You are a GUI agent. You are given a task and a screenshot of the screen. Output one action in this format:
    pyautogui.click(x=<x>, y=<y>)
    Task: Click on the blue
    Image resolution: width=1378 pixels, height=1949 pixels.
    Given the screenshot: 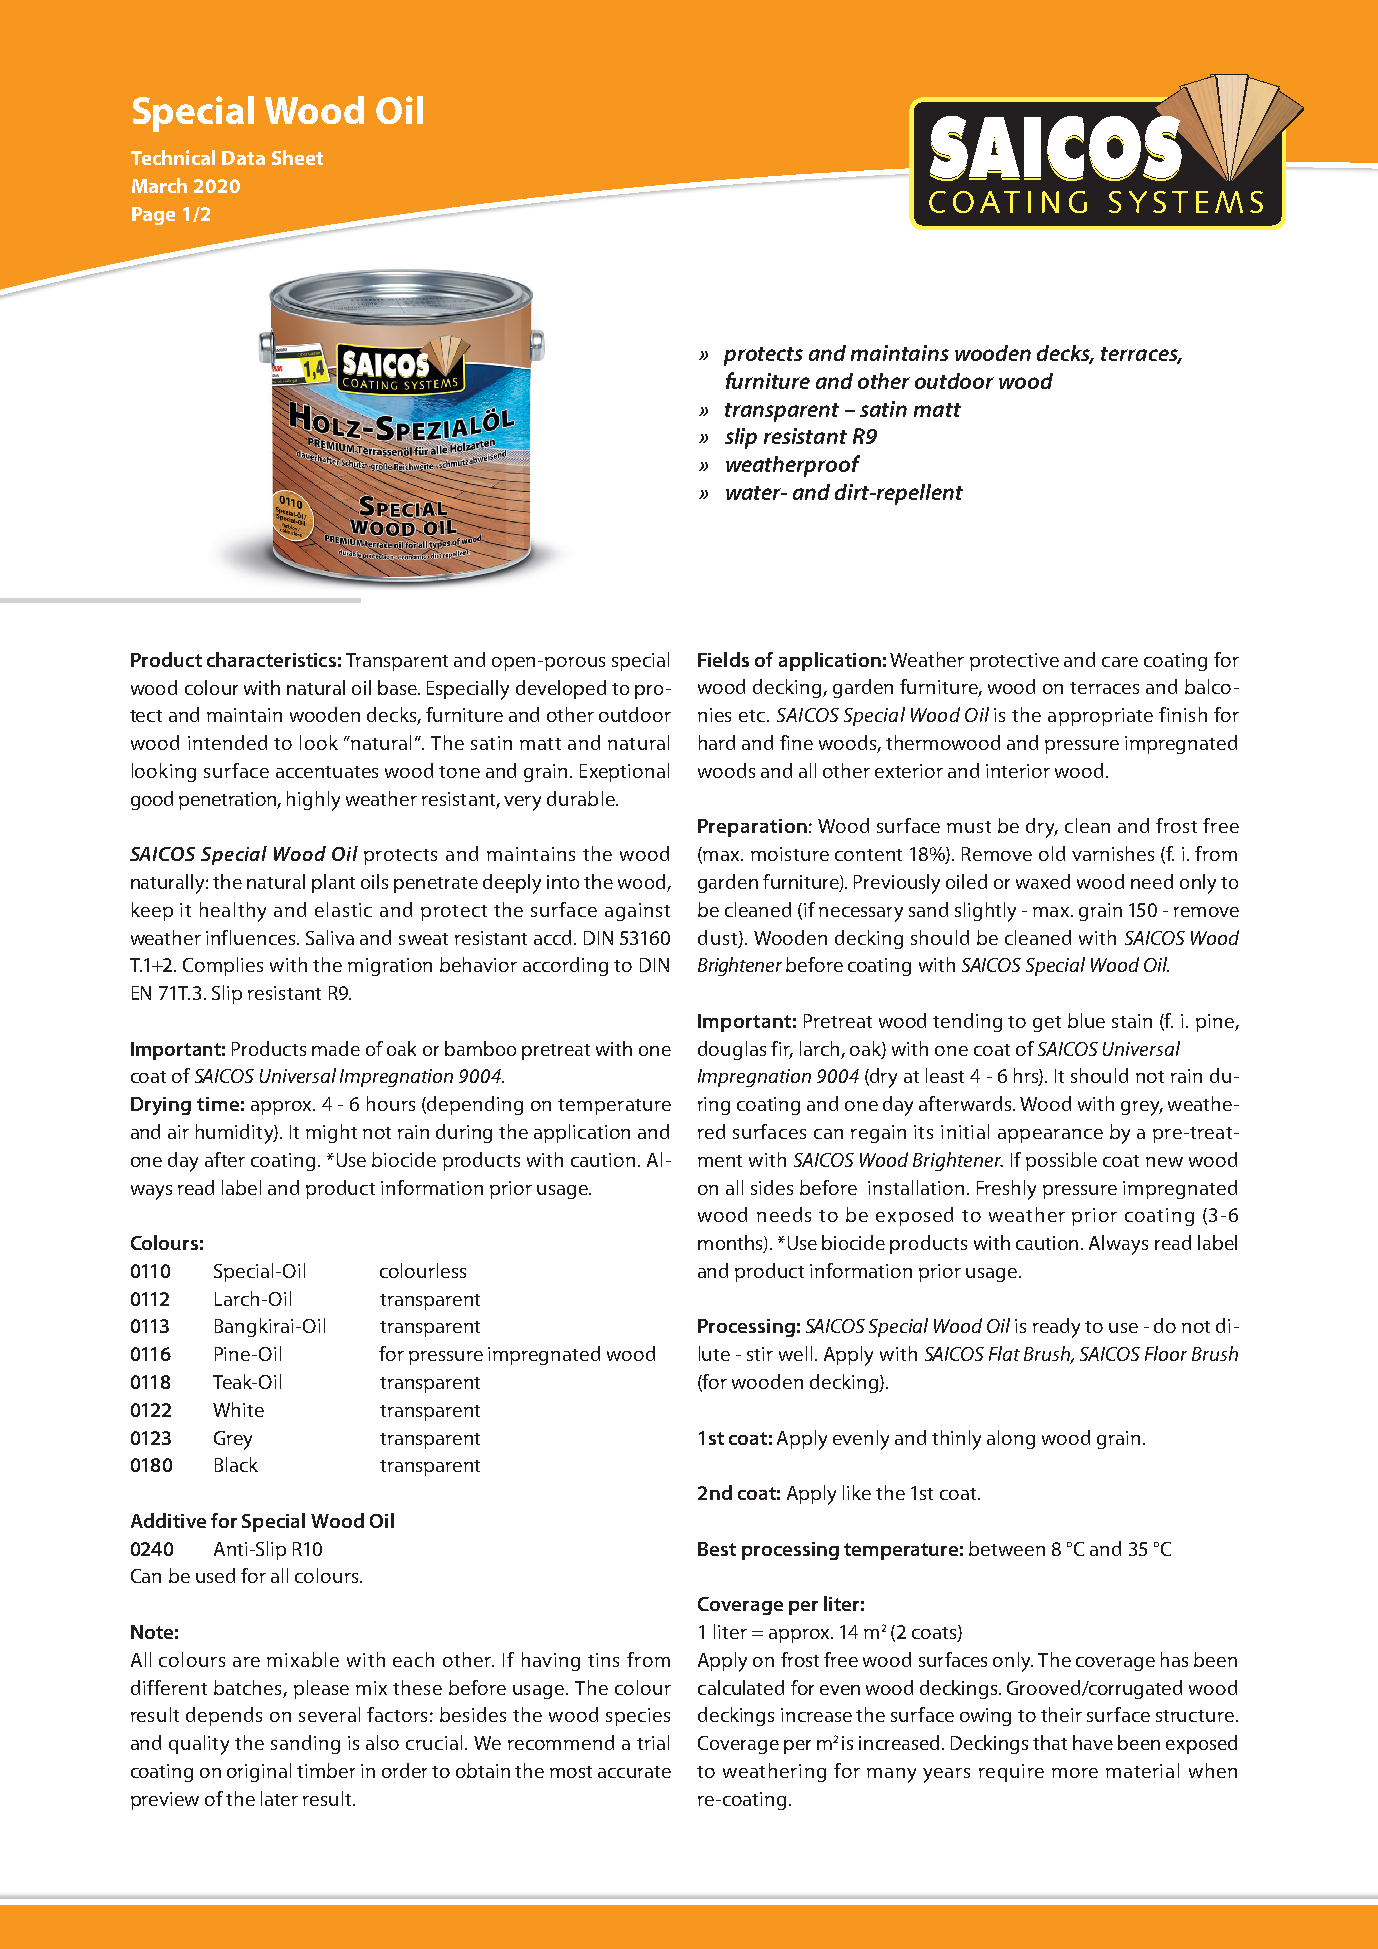 What is the action you would take?
    pyautogui.click(x=1086, y=1020)
